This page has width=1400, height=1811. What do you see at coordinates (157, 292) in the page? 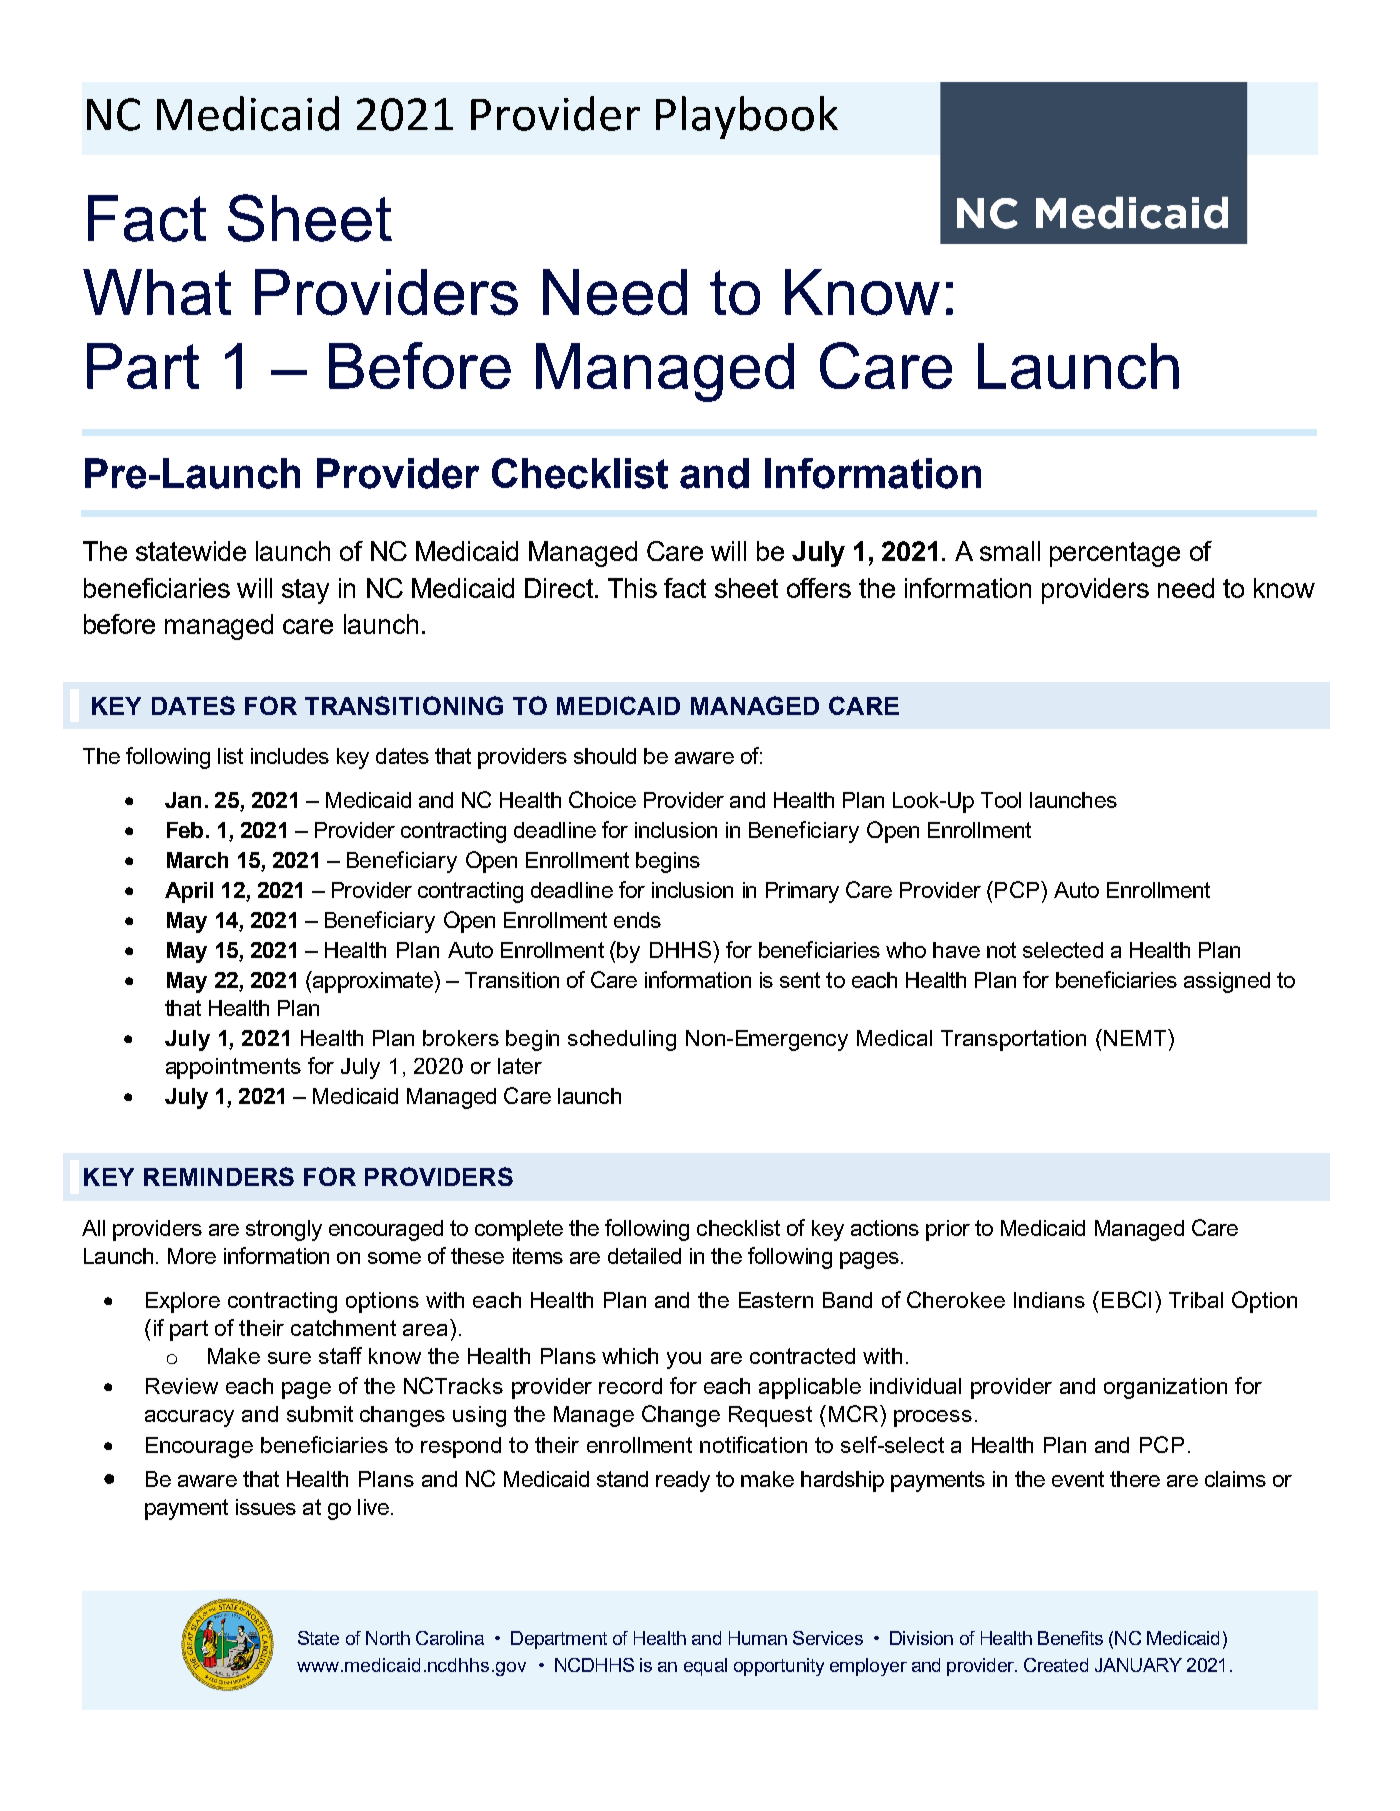
I see `What` at bounding box center [157, 292].
